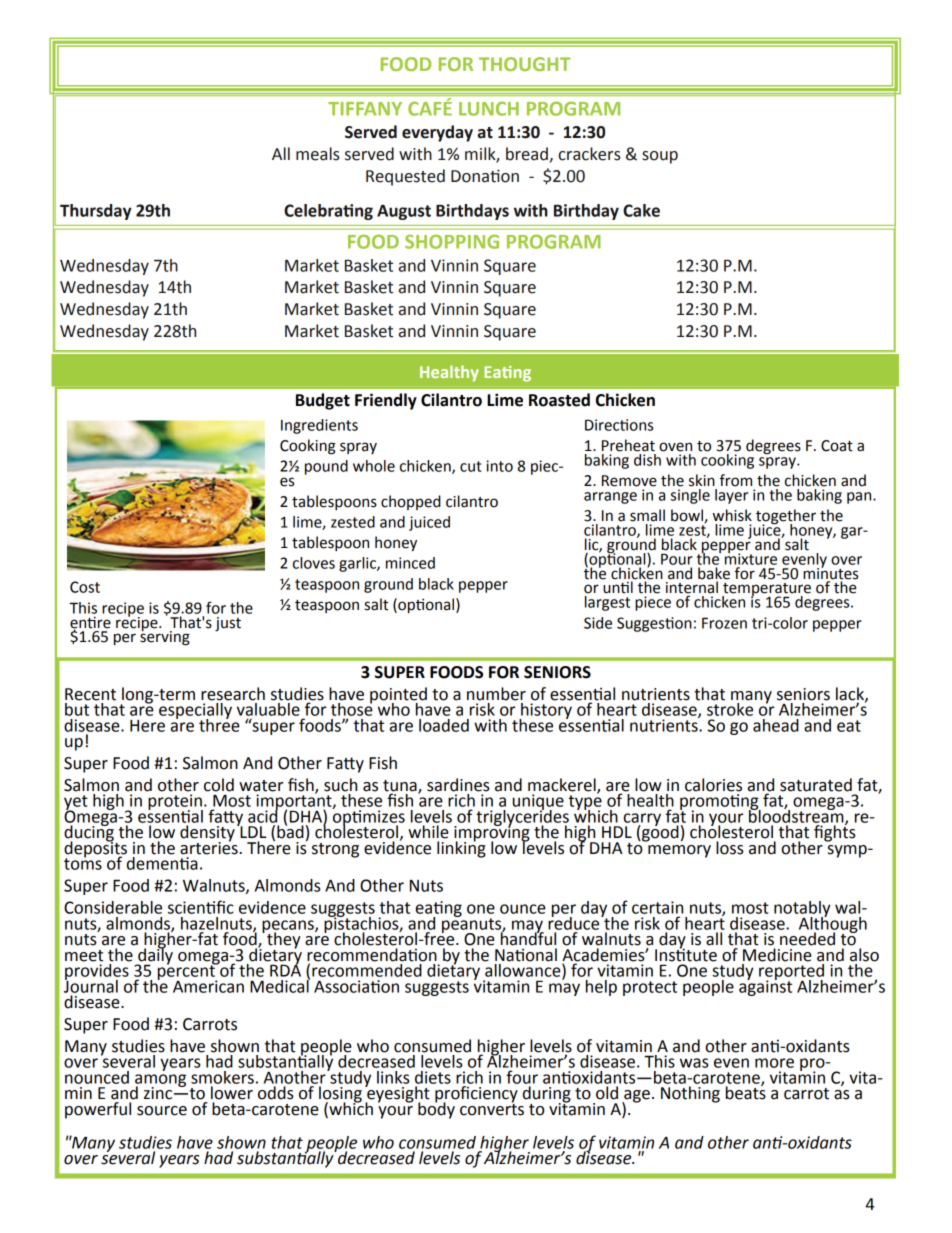  I want to click on three, so click(219, 724).
